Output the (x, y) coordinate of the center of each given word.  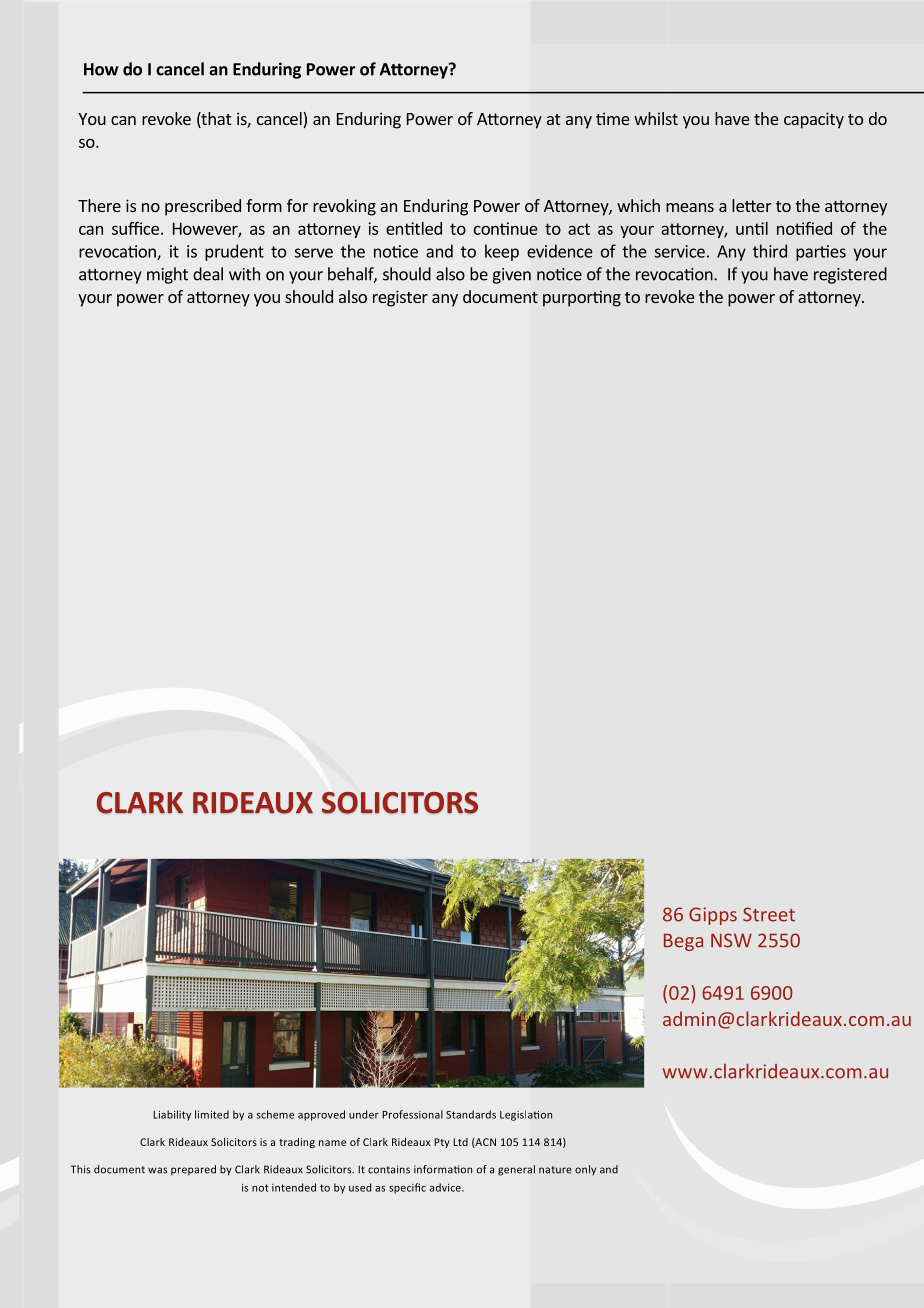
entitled (414, 228)
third (770, 251)
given (511, 276)
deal (208, 274)
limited (212, 1114)
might (167, 275)
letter (751, 205)
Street (769, 914)
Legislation (526, 1115)
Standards (471, 1114)
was (157, 1170)
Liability (172, 1115)
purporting (582, 298)
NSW (731, 940)
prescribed (203, 207)
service (680, 251)
